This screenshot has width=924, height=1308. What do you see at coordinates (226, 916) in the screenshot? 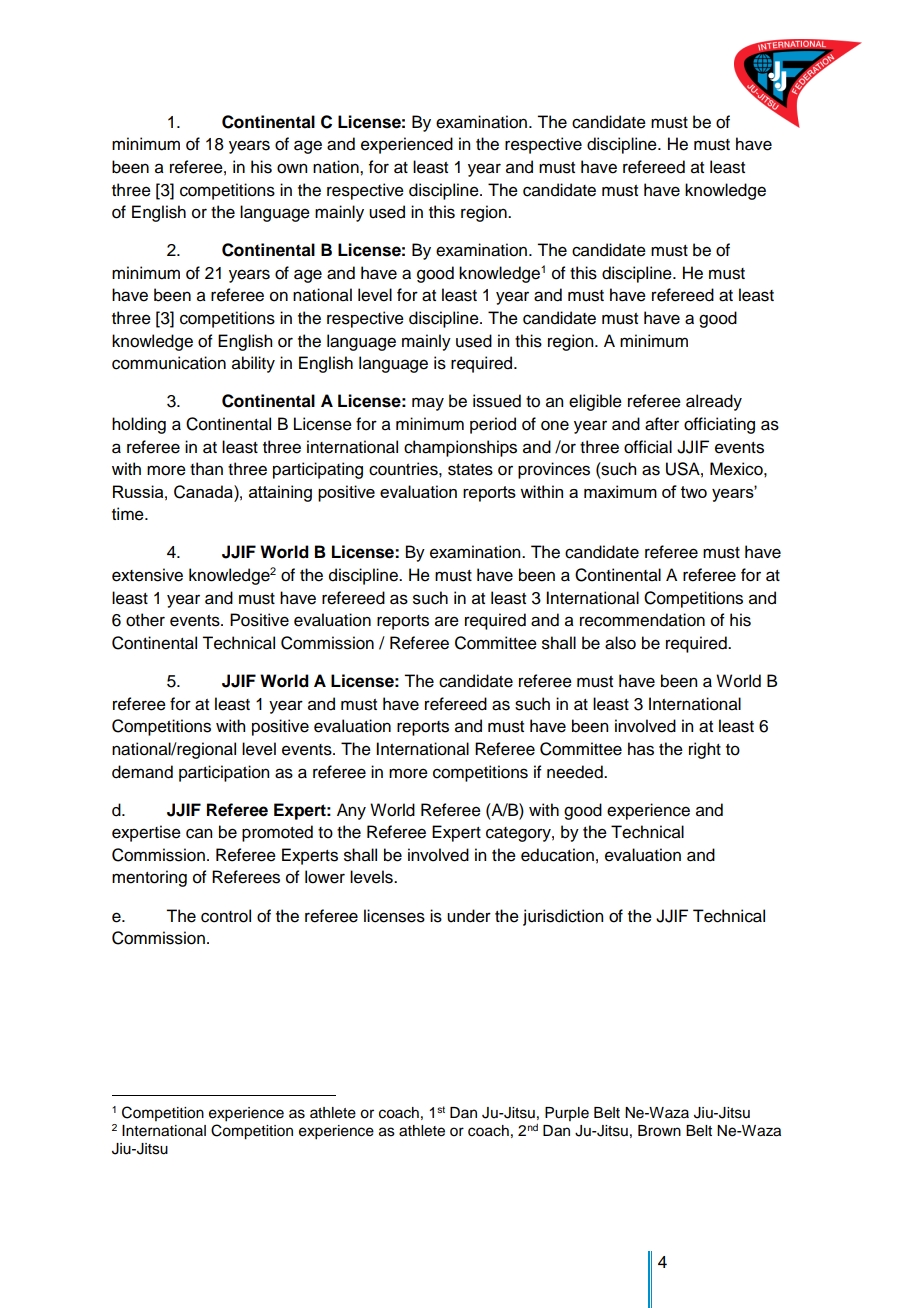
I see `control` at bounding box center [226, 916].
